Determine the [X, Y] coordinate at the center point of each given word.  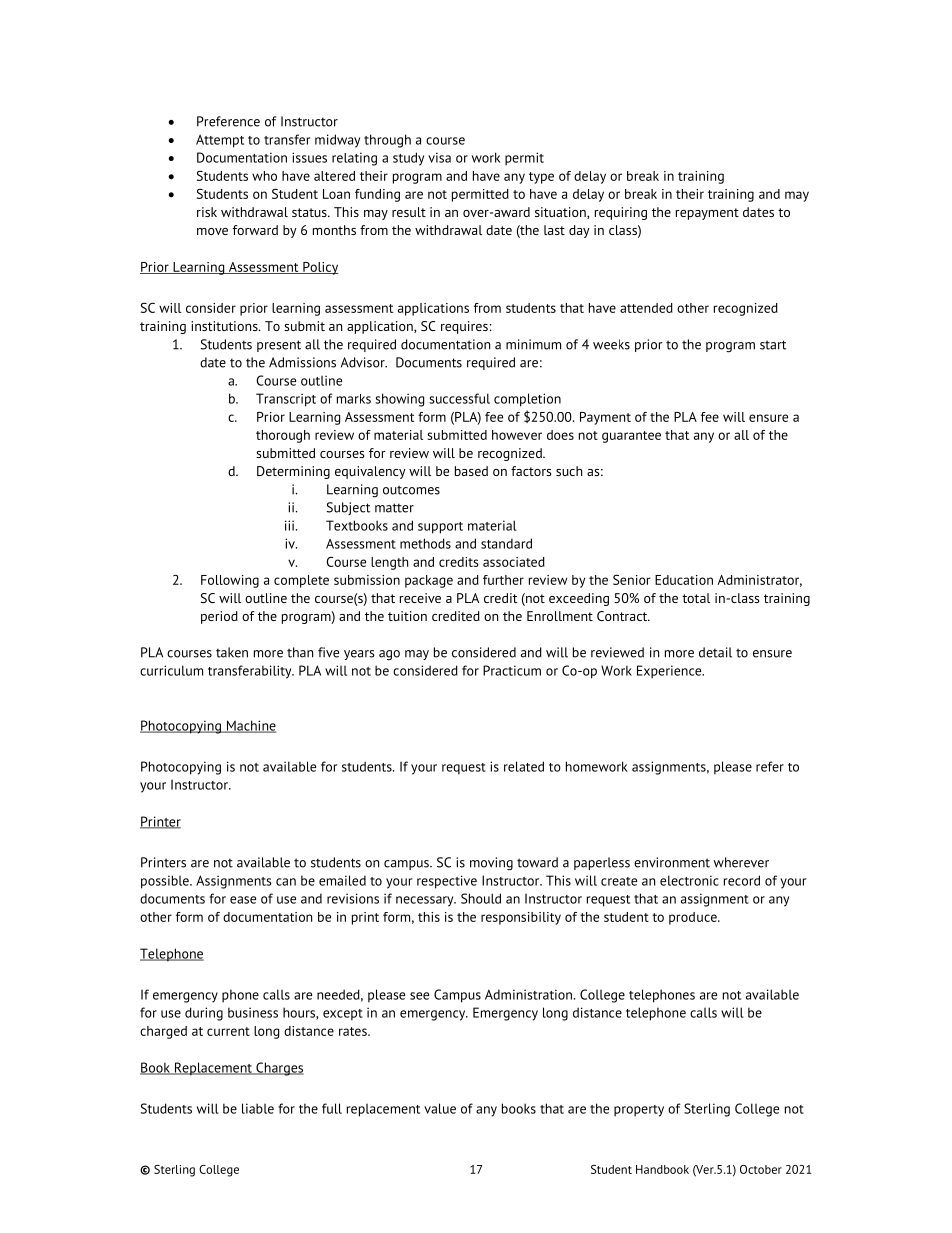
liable [258, 1108]
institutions [225, 326]
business [253, 1012]
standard [506, 543]
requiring [621, 213]
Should [481, 898]
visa [439, 157]
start [773, 345]
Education [684, 580]
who [264, 176]
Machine [250, 726]
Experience [670, 672]
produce [694, 918]
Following [230, 581]
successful [459, 398]
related [524, 766]
